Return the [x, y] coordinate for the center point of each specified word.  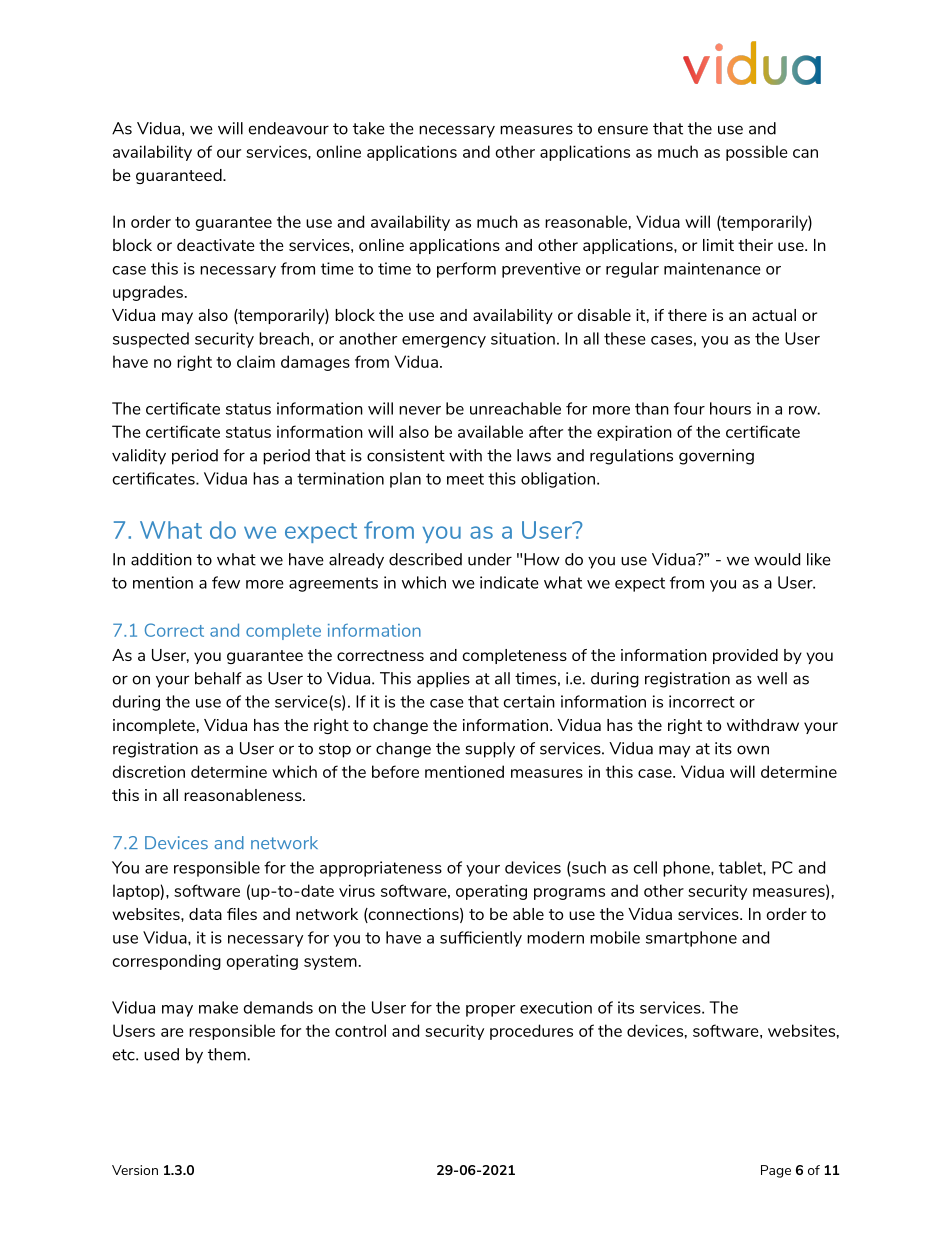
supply [490, 750]
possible [757, 153]
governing [716, 457]
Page [776, 1171]
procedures [531, 1032]
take [369, 128]
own [753, 750]
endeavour [289, 128]
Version [135, 1170]
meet [465, 479]
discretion [148, 771]
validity [139, 457]
